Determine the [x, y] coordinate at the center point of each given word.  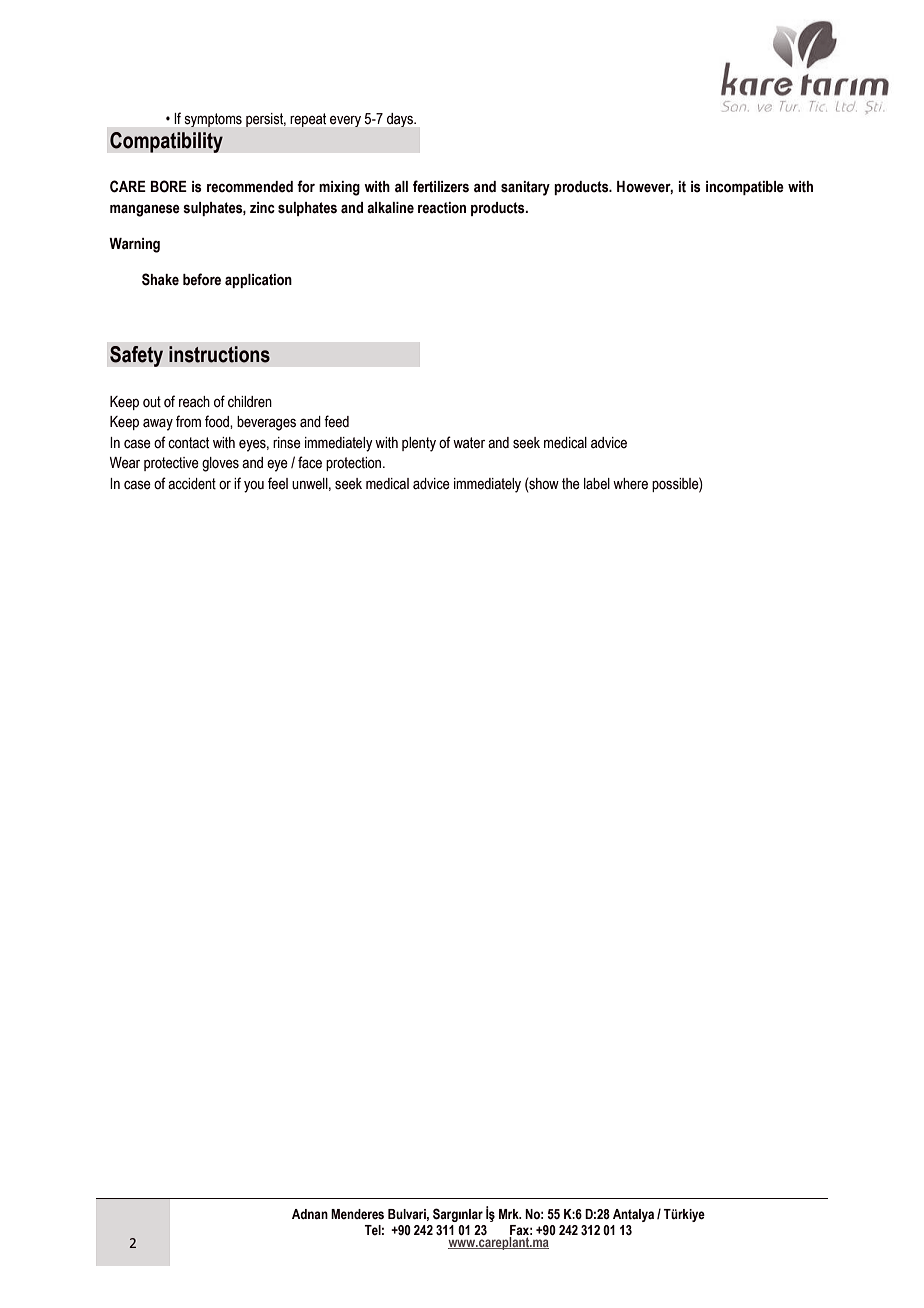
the [571, 484]
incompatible [745, 188]
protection [355, 464]
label [597, 484]
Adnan [310, 1214]
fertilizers [441, 186]
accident [192, 484]
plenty [419, 444]
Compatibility [166, 142]
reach [194, 402]
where [630, 484]
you [254, 487]
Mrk [510, 1214]
